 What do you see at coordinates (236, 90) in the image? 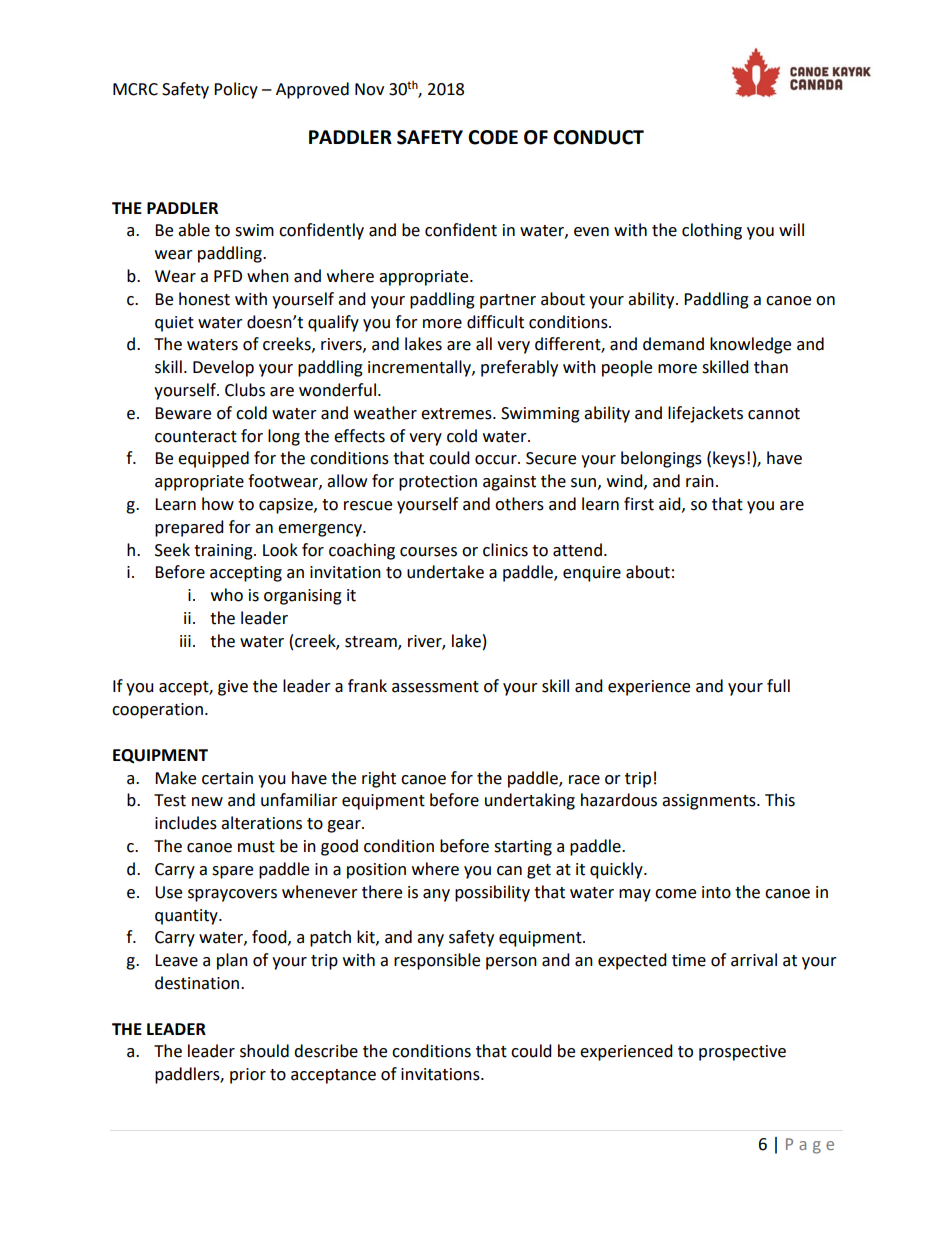
I see `Policy` at bounding box center [236, 90].
